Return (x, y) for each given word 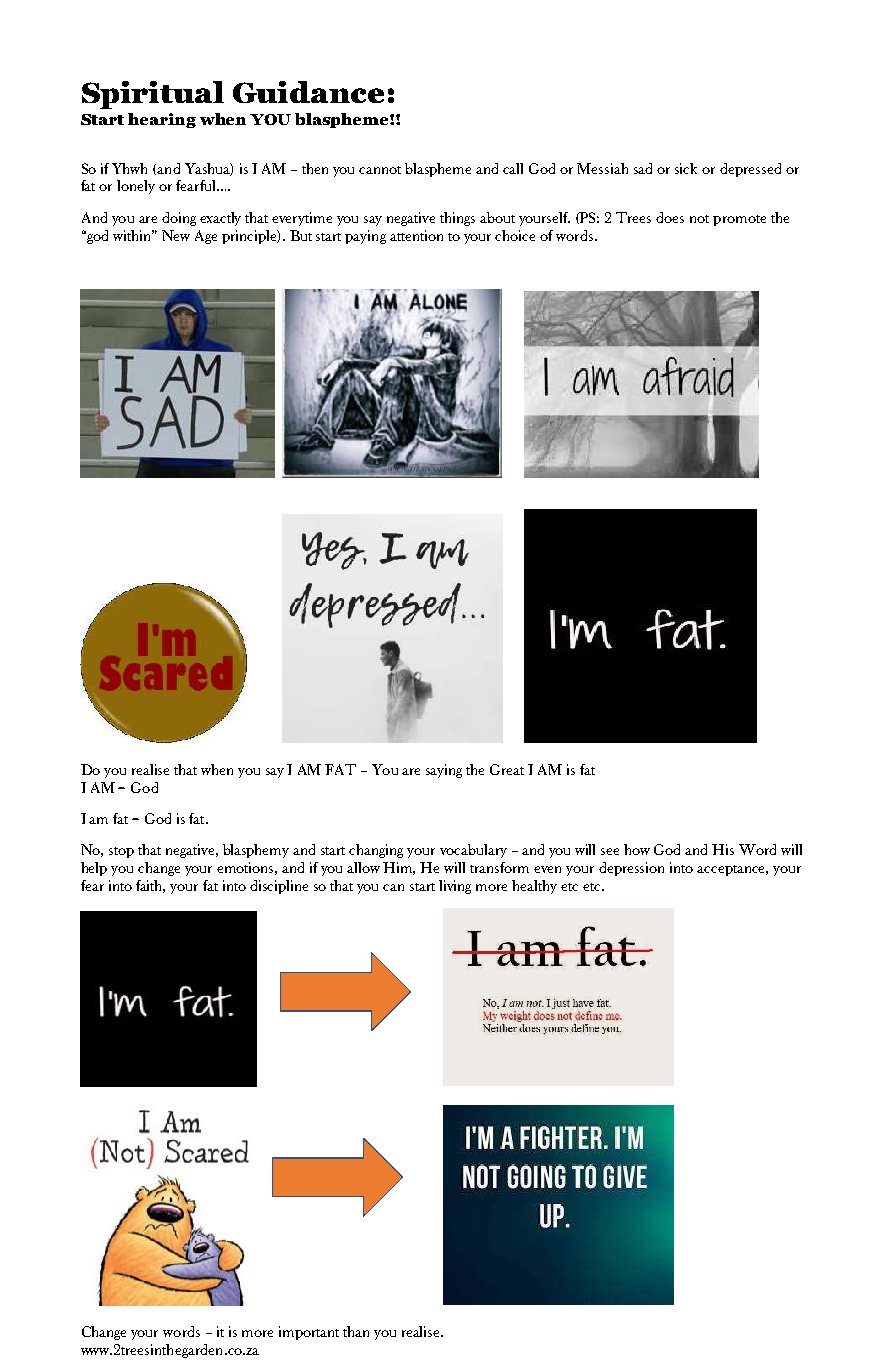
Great (507, 769)
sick (686, 168)
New (176, 235)
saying (444, 771)
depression (631, 869)
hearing (162, 120)
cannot (380, 170)
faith (150, 886)
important (309, 1333)
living (455, 887)
